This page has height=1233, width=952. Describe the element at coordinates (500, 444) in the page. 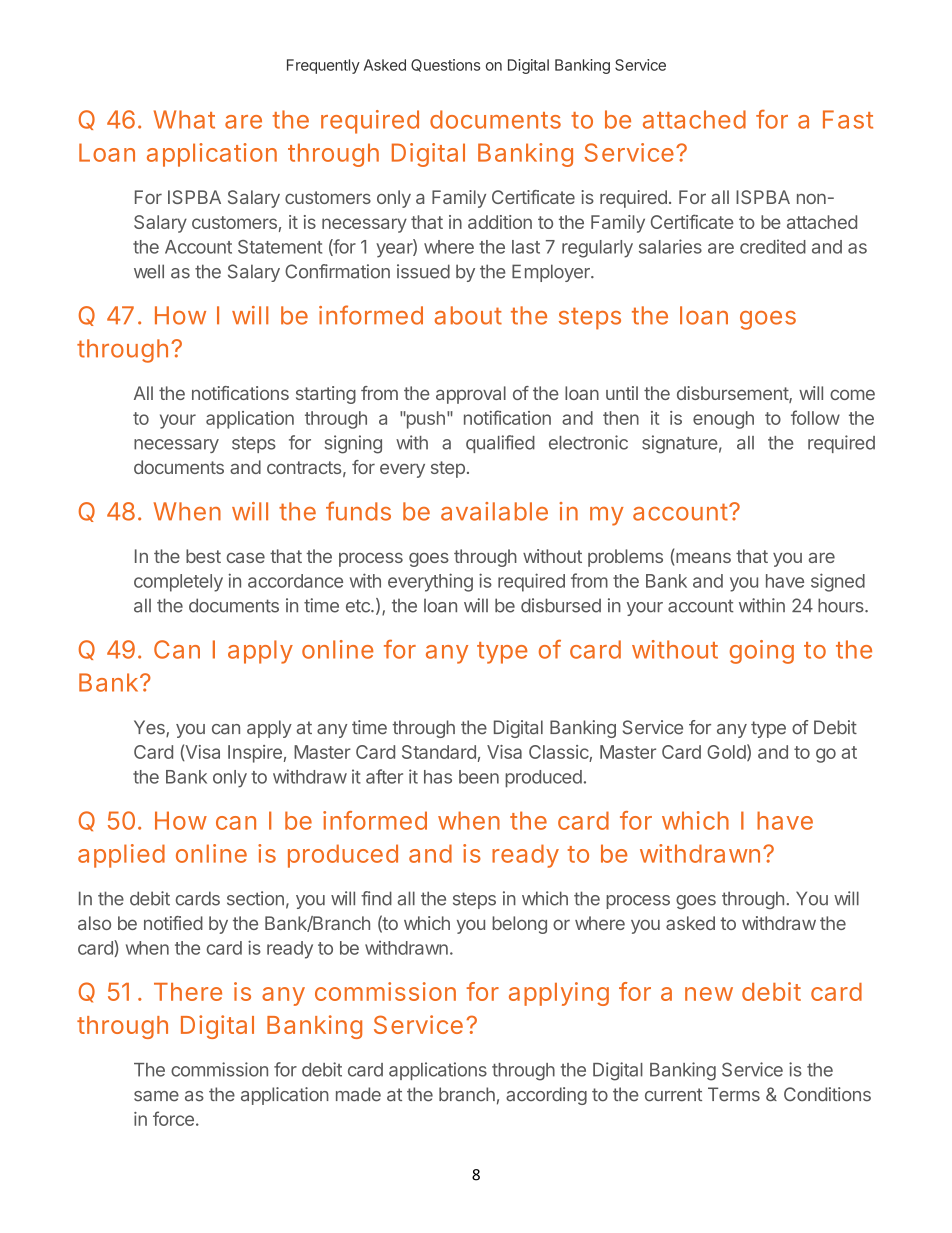

I see `qualified` at that location.
